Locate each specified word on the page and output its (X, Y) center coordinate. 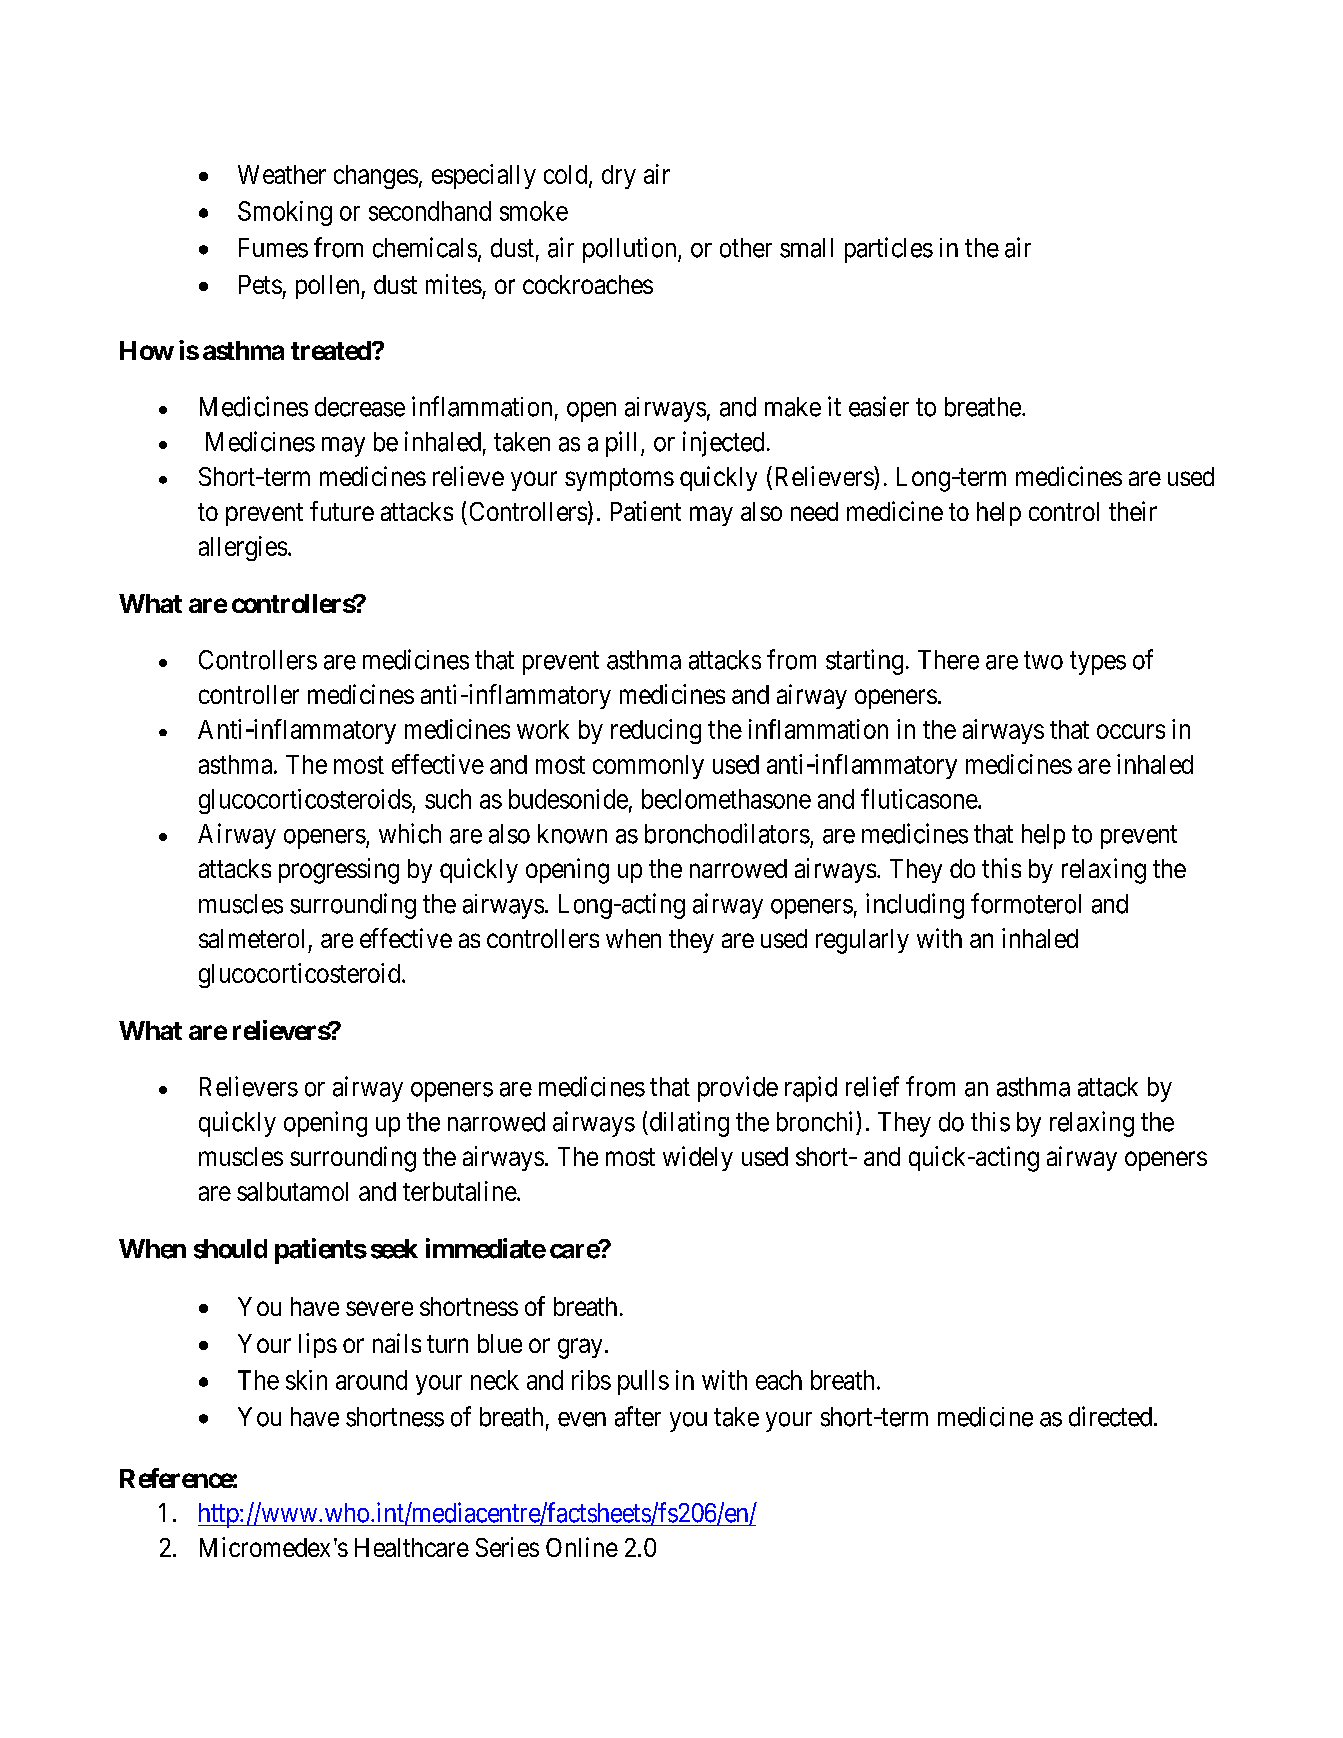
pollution (631, 250)
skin (306, 1380)
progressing (339, 871)
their (1133, 511)
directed (1110, 1416)
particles (889, 250)
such (448, 799)
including (915, 906)
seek (394, 1249)
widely (698, 1158)
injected (723, 444)
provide (738, 1089)
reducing (656, 731)
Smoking (285, 213)
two (1043, 661)
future (342, 511)
